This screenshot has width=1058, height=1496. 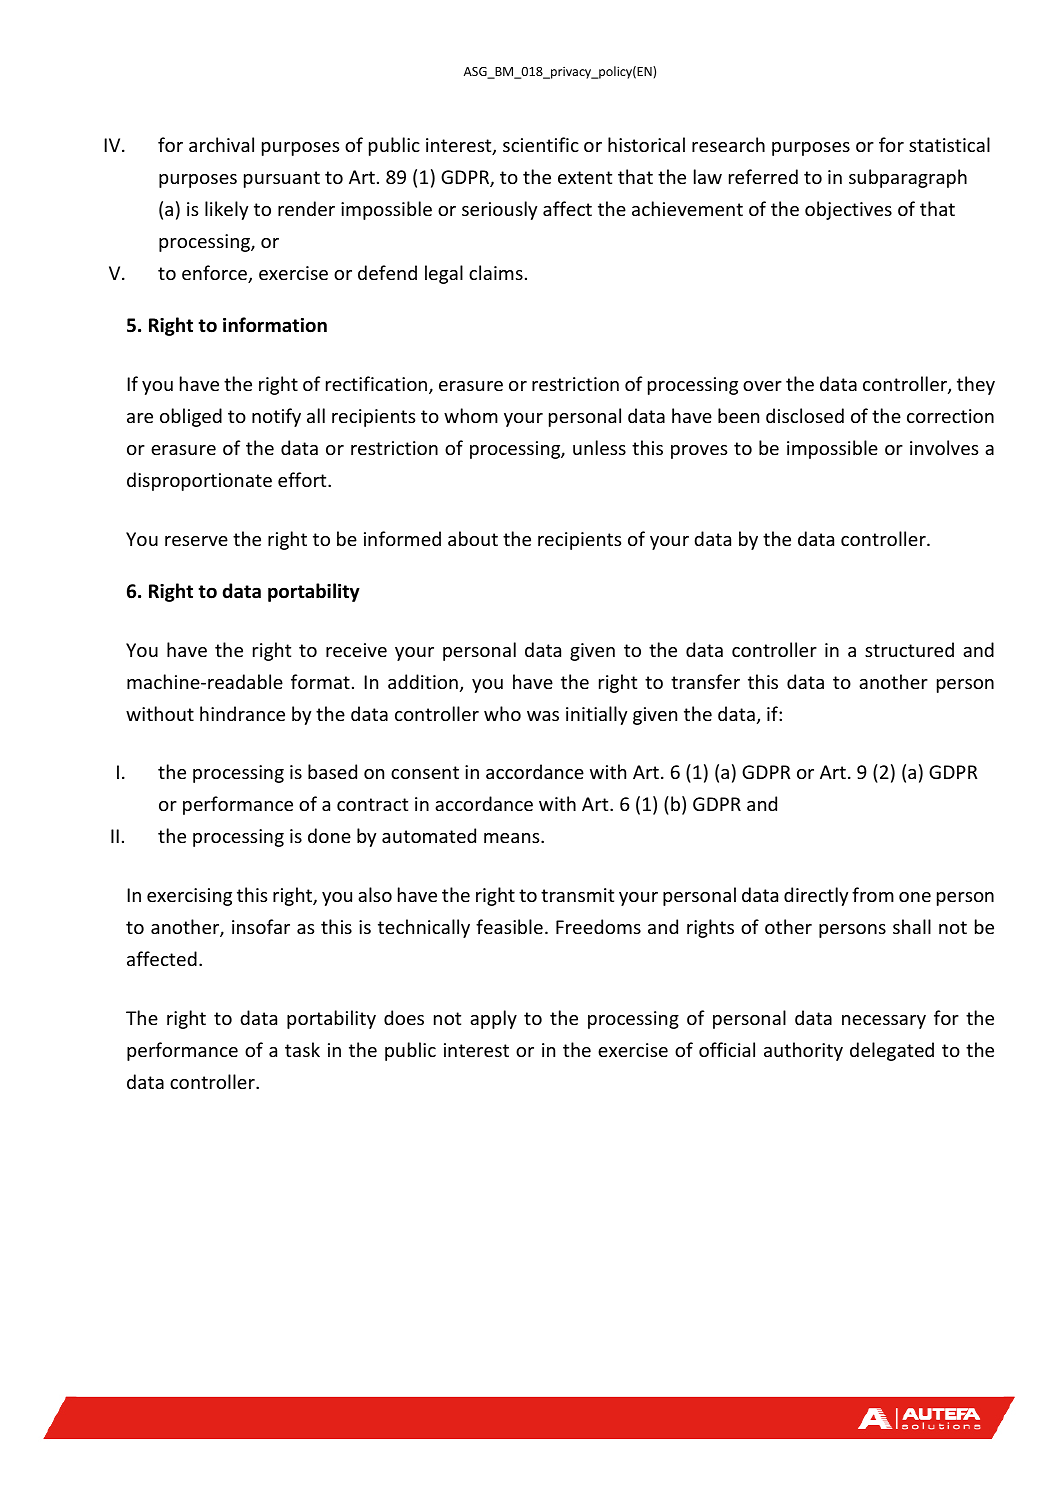 What do you see at coordinates (215, 274) in the screenshot?
I see `enforce` at bounding box center [215, 274].
